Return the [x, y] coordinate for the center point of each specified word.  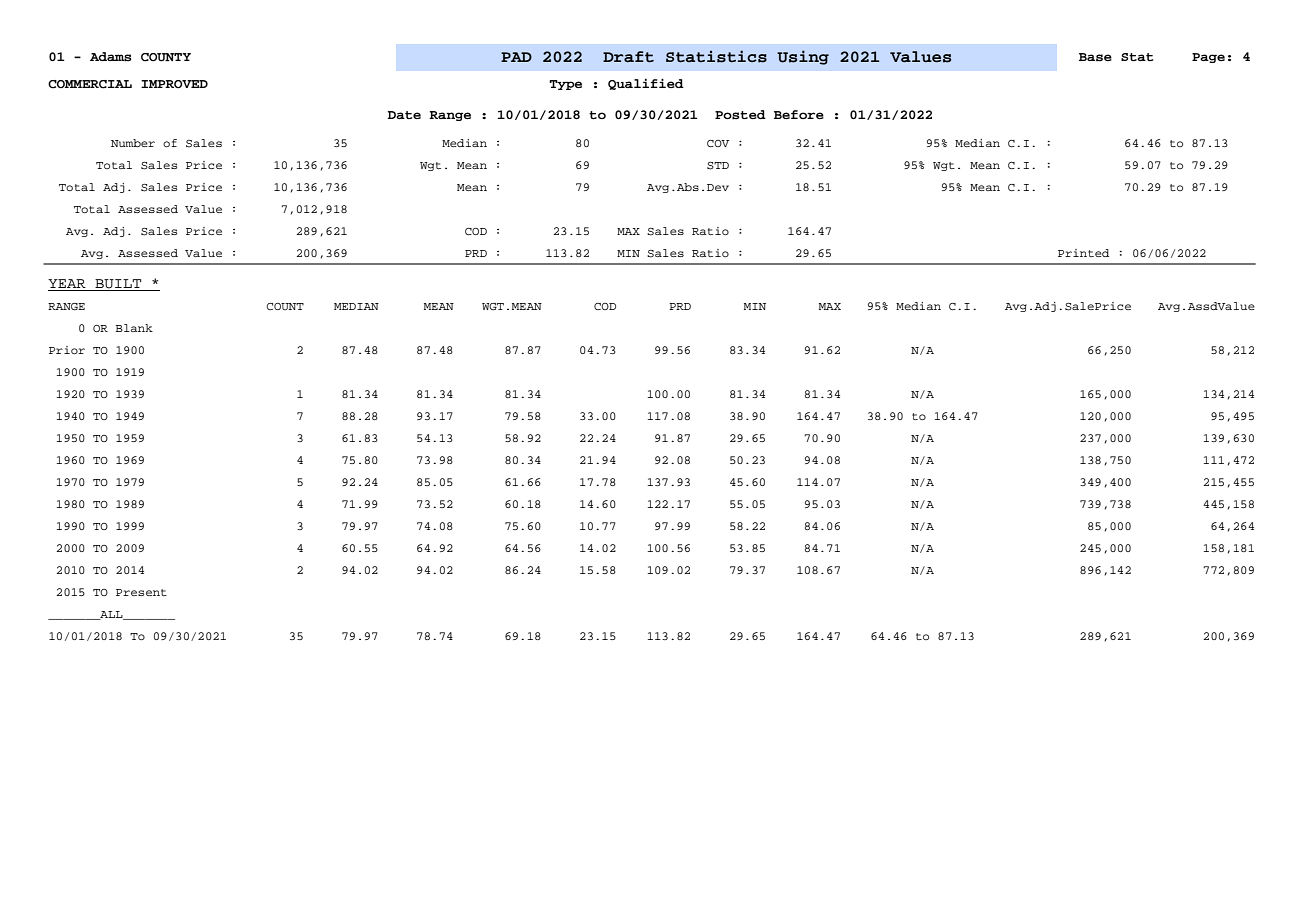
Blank [134, 328]
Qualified [646, 84]
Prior [67, 350]
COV [718, 144]
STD [718, 166]
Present [141, 592]
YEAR [68, 285]
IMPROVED [174, 84]
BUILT [118, 285]
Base [1095, 57]
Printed [1083, 253]
